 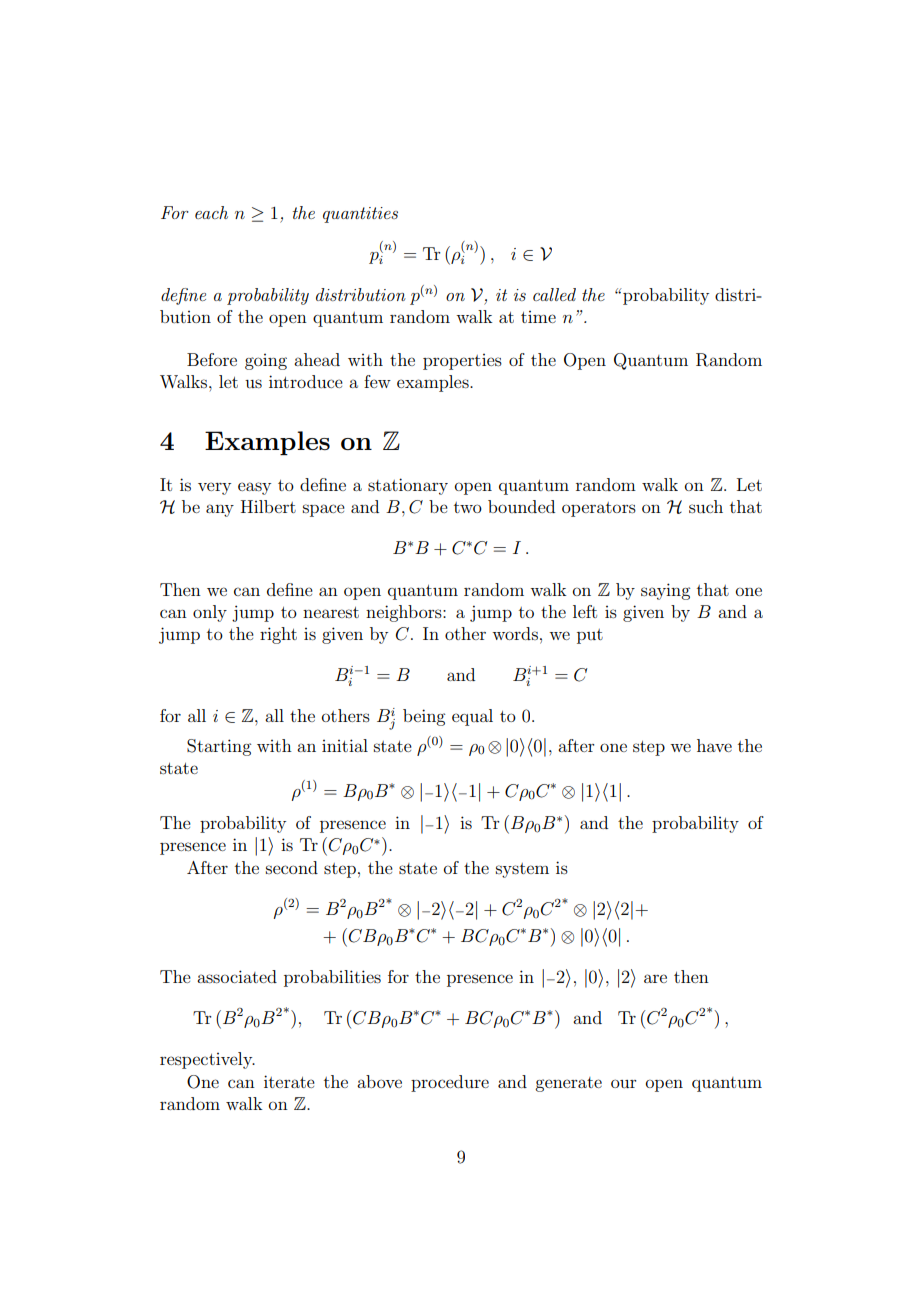 I want to click on put, so click(x=590, y=636).
